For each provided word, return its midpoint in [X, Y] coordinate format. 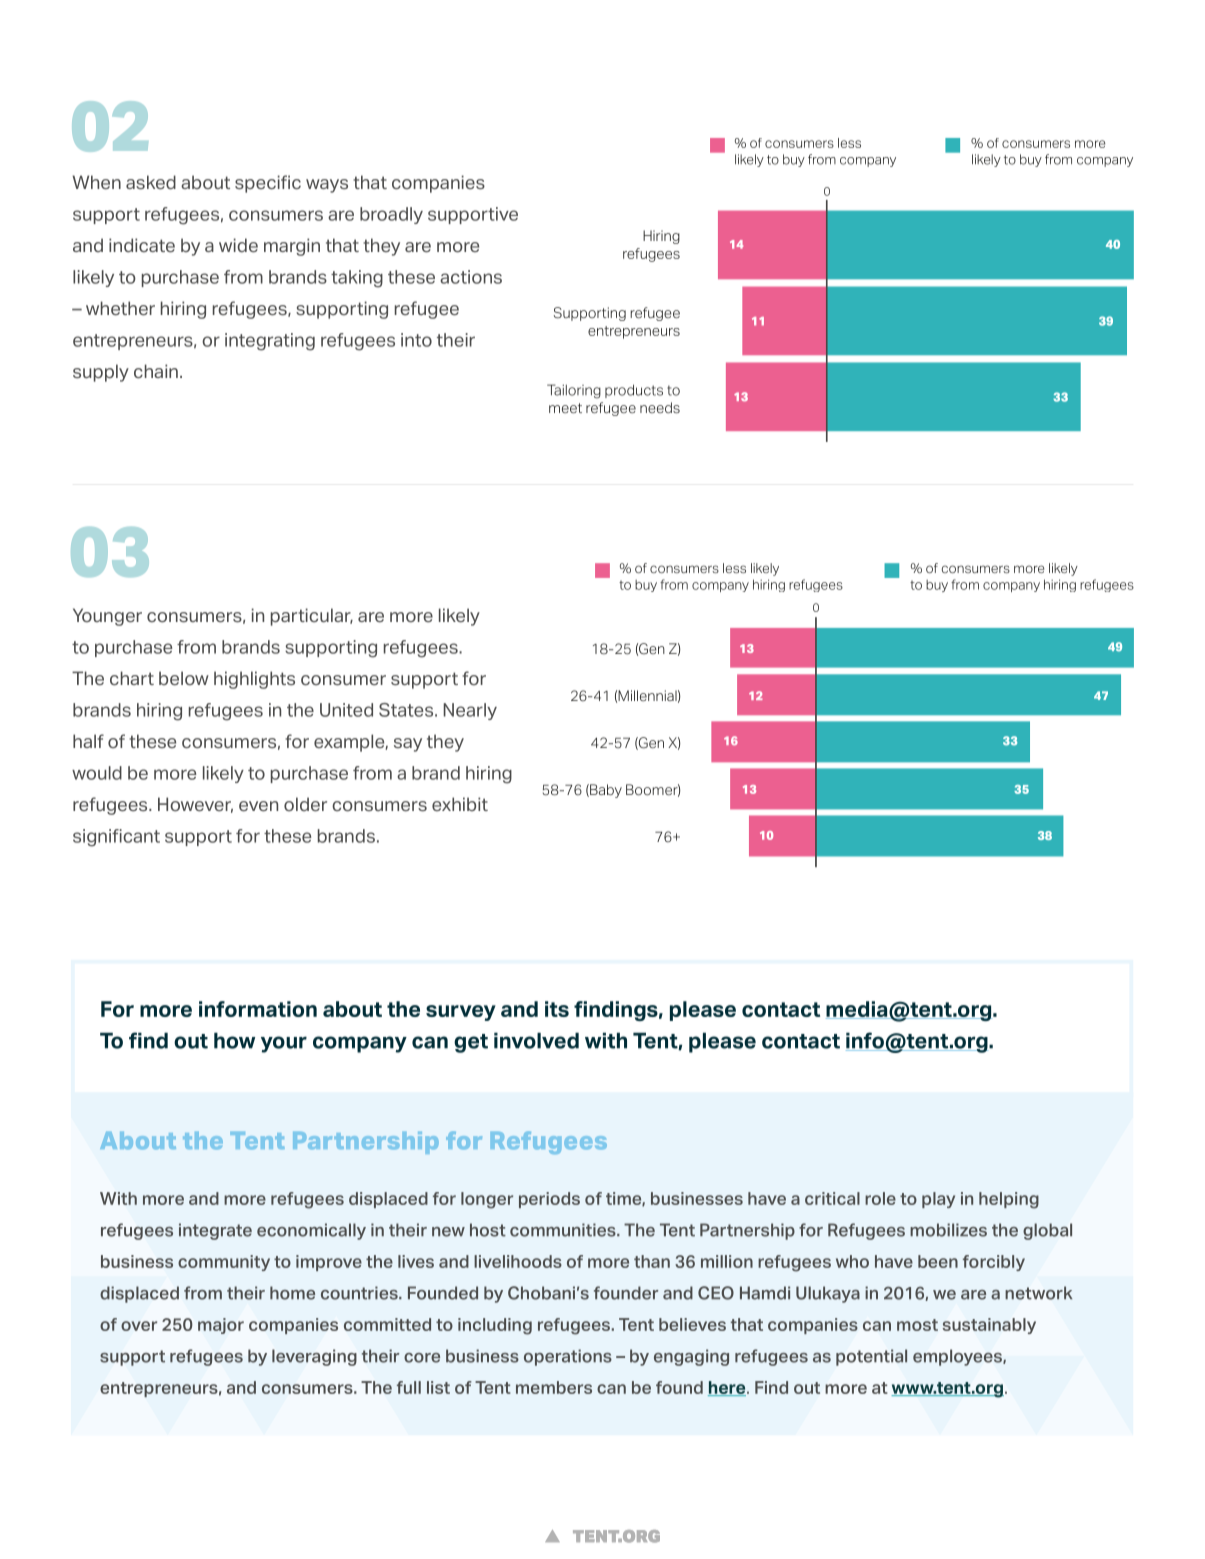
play [938, 1200]
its [557, 1009]
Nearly [470, 711]
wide [238, 245]
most [917, 1325]
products [634, 391]
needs [660, 407]
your [284, 1044]
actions [471, 277]
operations [568, 1357]
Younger [107, 617]
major [221, 1326]
